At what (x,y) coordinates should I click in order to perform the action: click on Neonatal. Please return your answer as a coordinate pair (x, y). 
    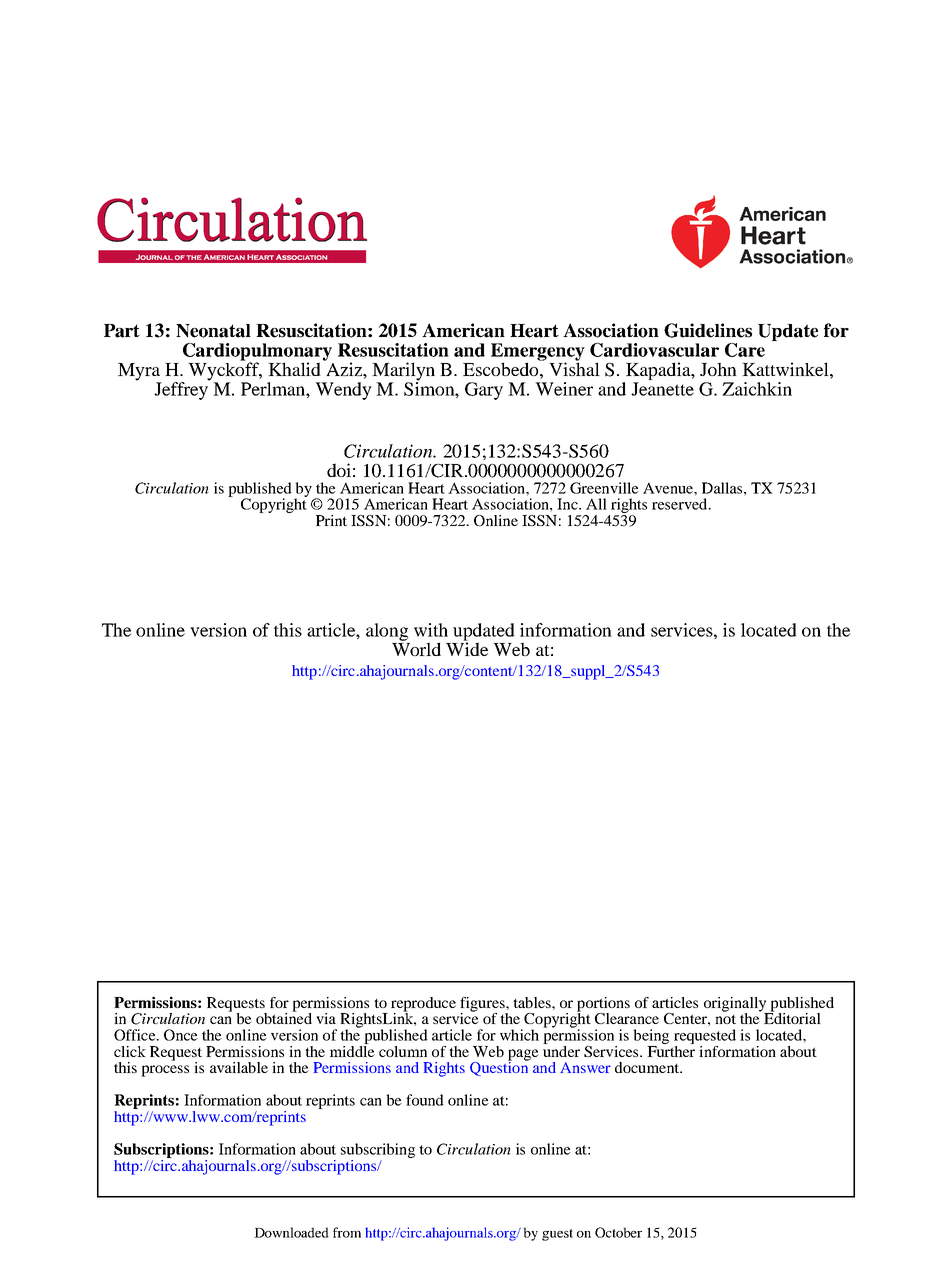
    Looking at the image, I should click on (213, 331).
